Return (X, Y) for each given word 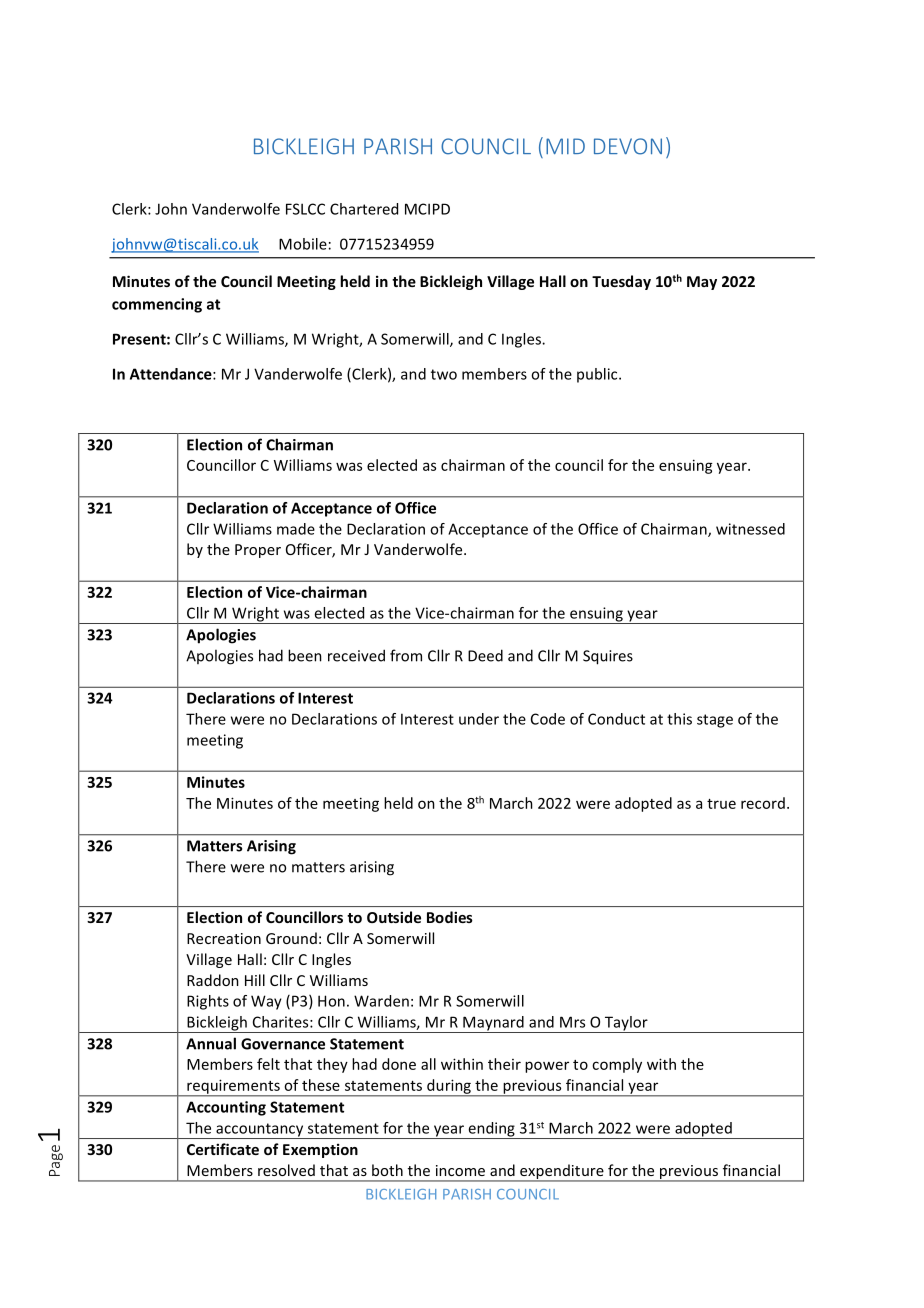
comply (617, 1065)
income (460, 1170)
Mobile (303, 244)
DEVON (628, 146)
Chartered (364, 209)
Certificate (223, 1149)
